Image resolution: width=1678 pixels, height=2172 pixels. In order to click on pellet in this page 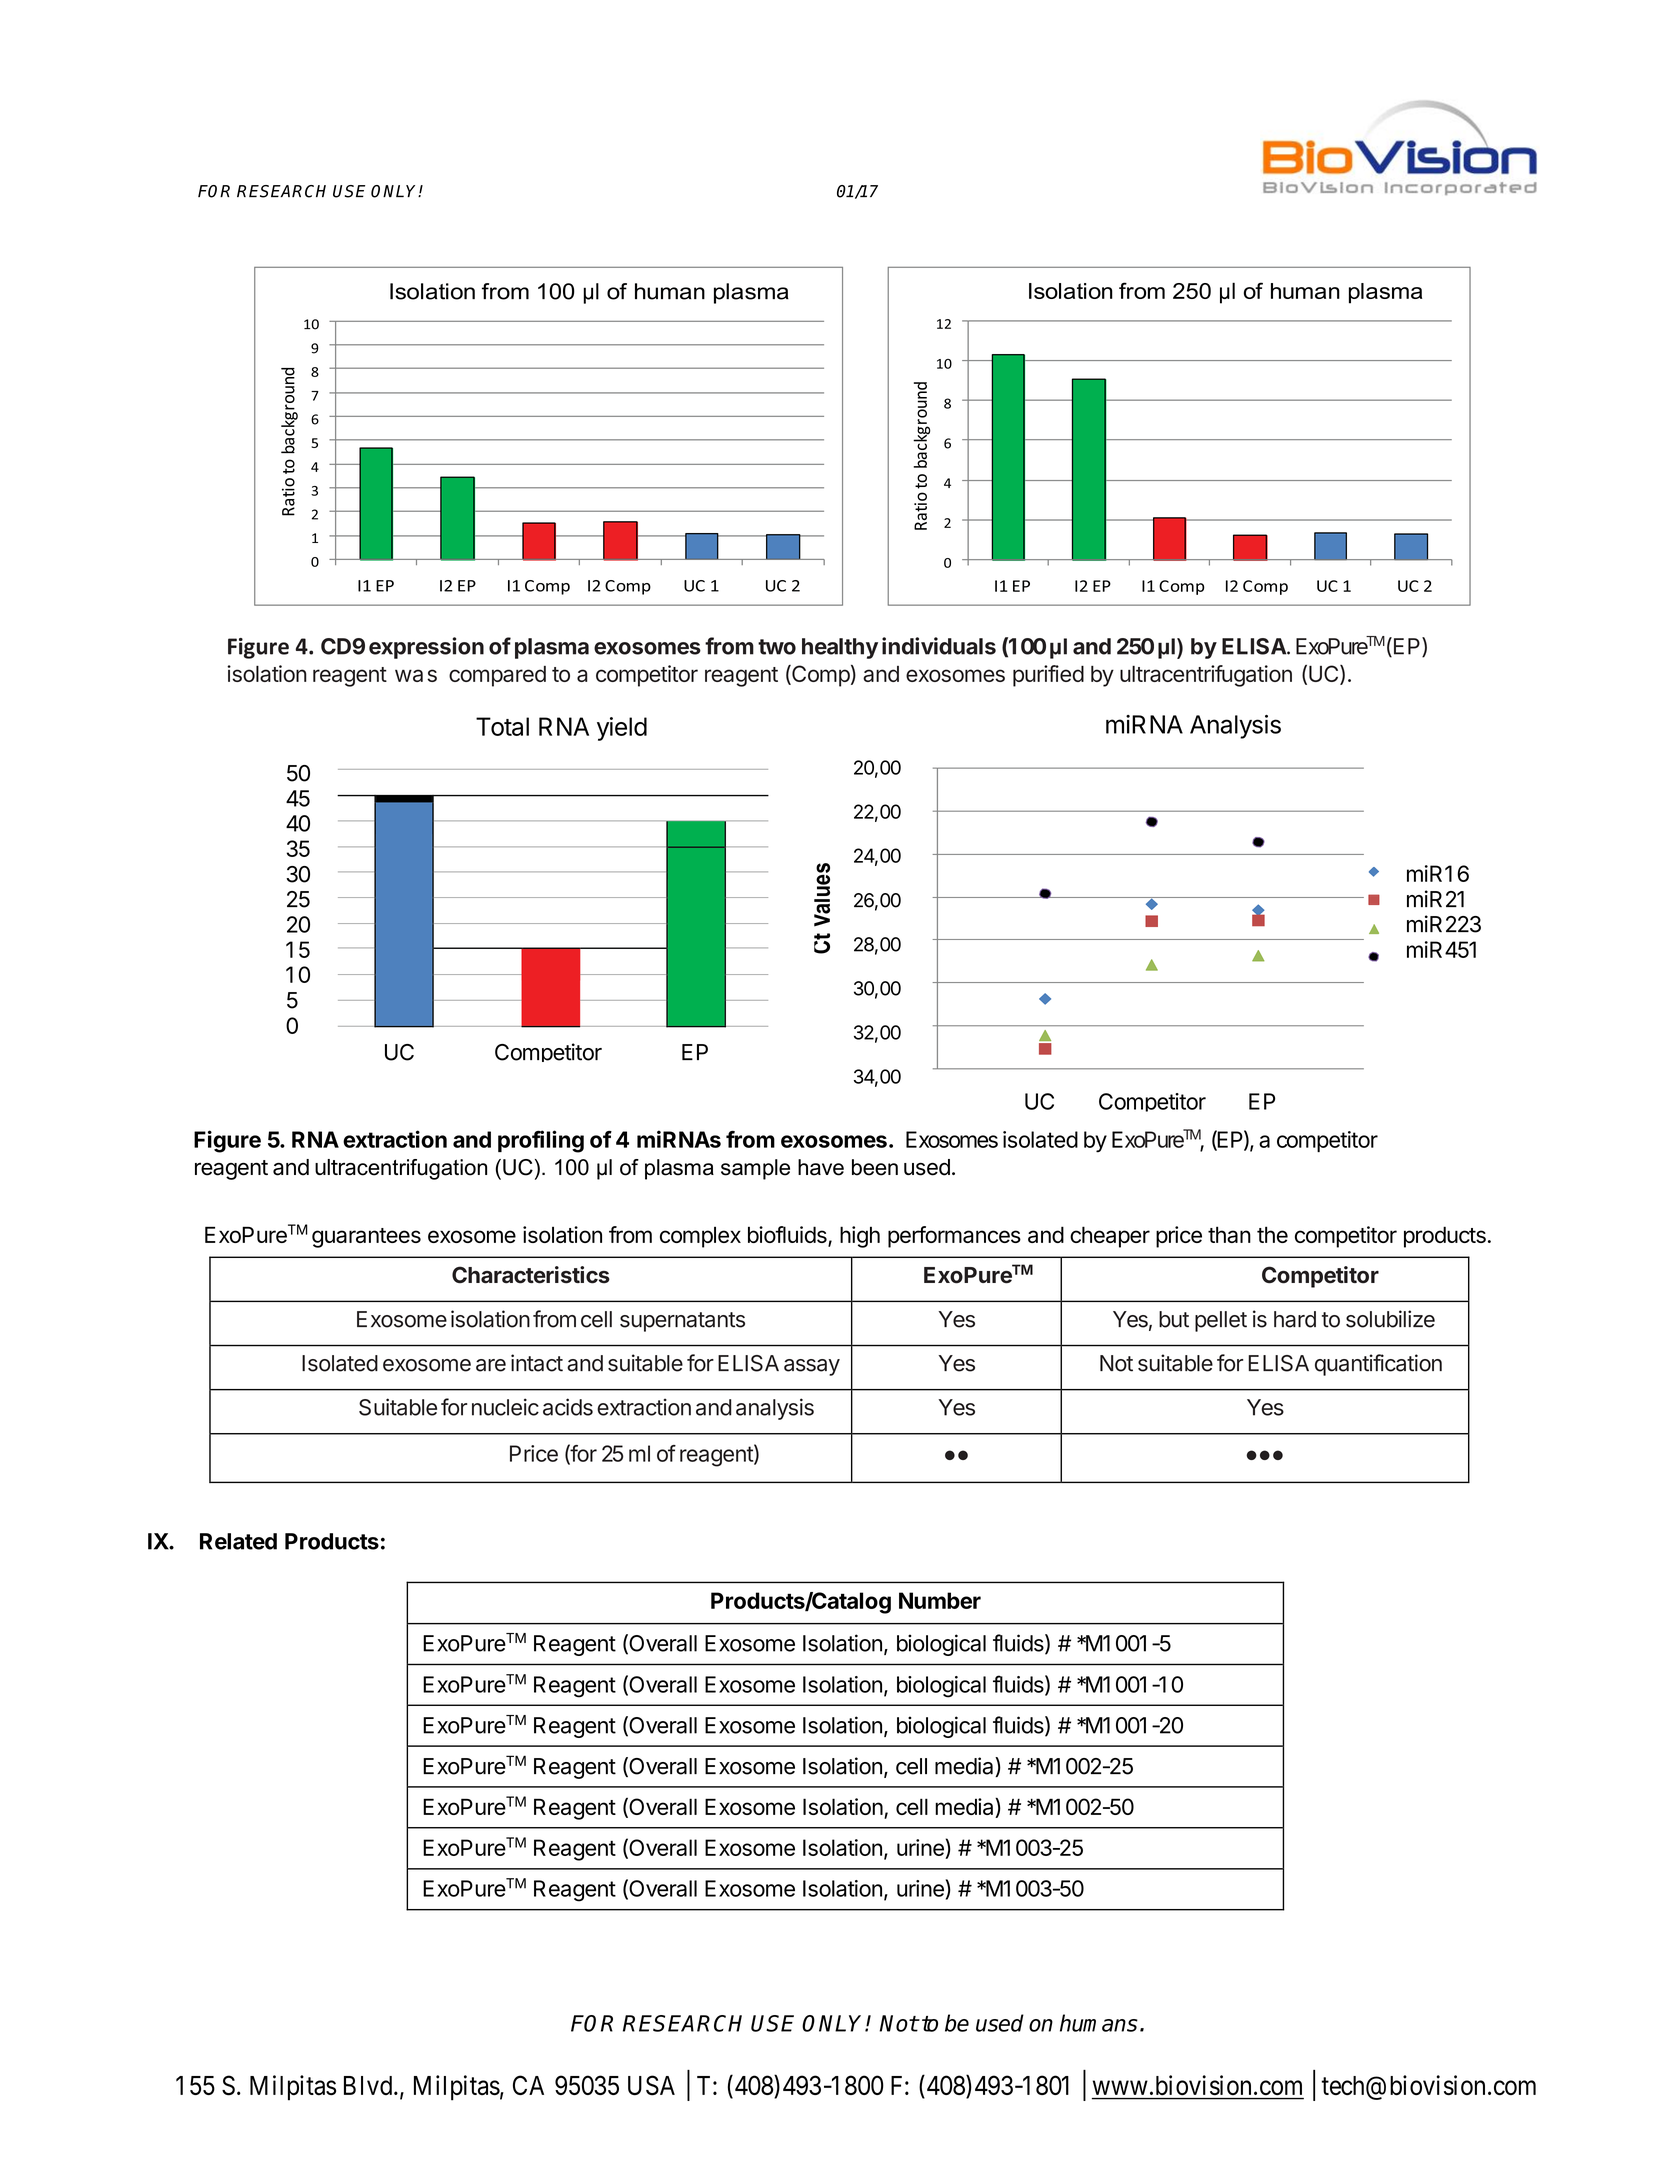, I will do `click(1221, 1321)`.
